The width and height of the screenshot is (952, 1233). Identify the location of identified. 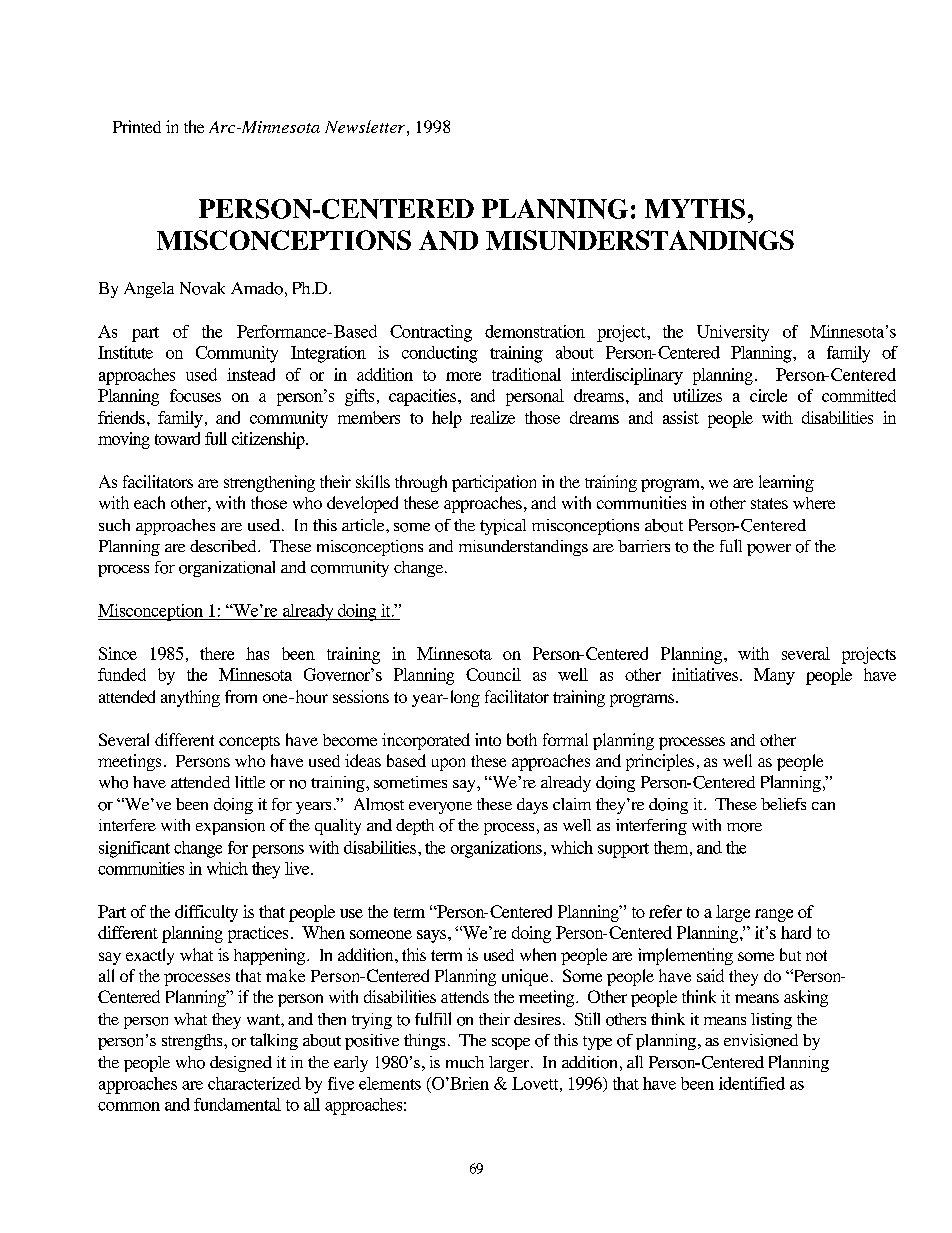
(752, 1083).
